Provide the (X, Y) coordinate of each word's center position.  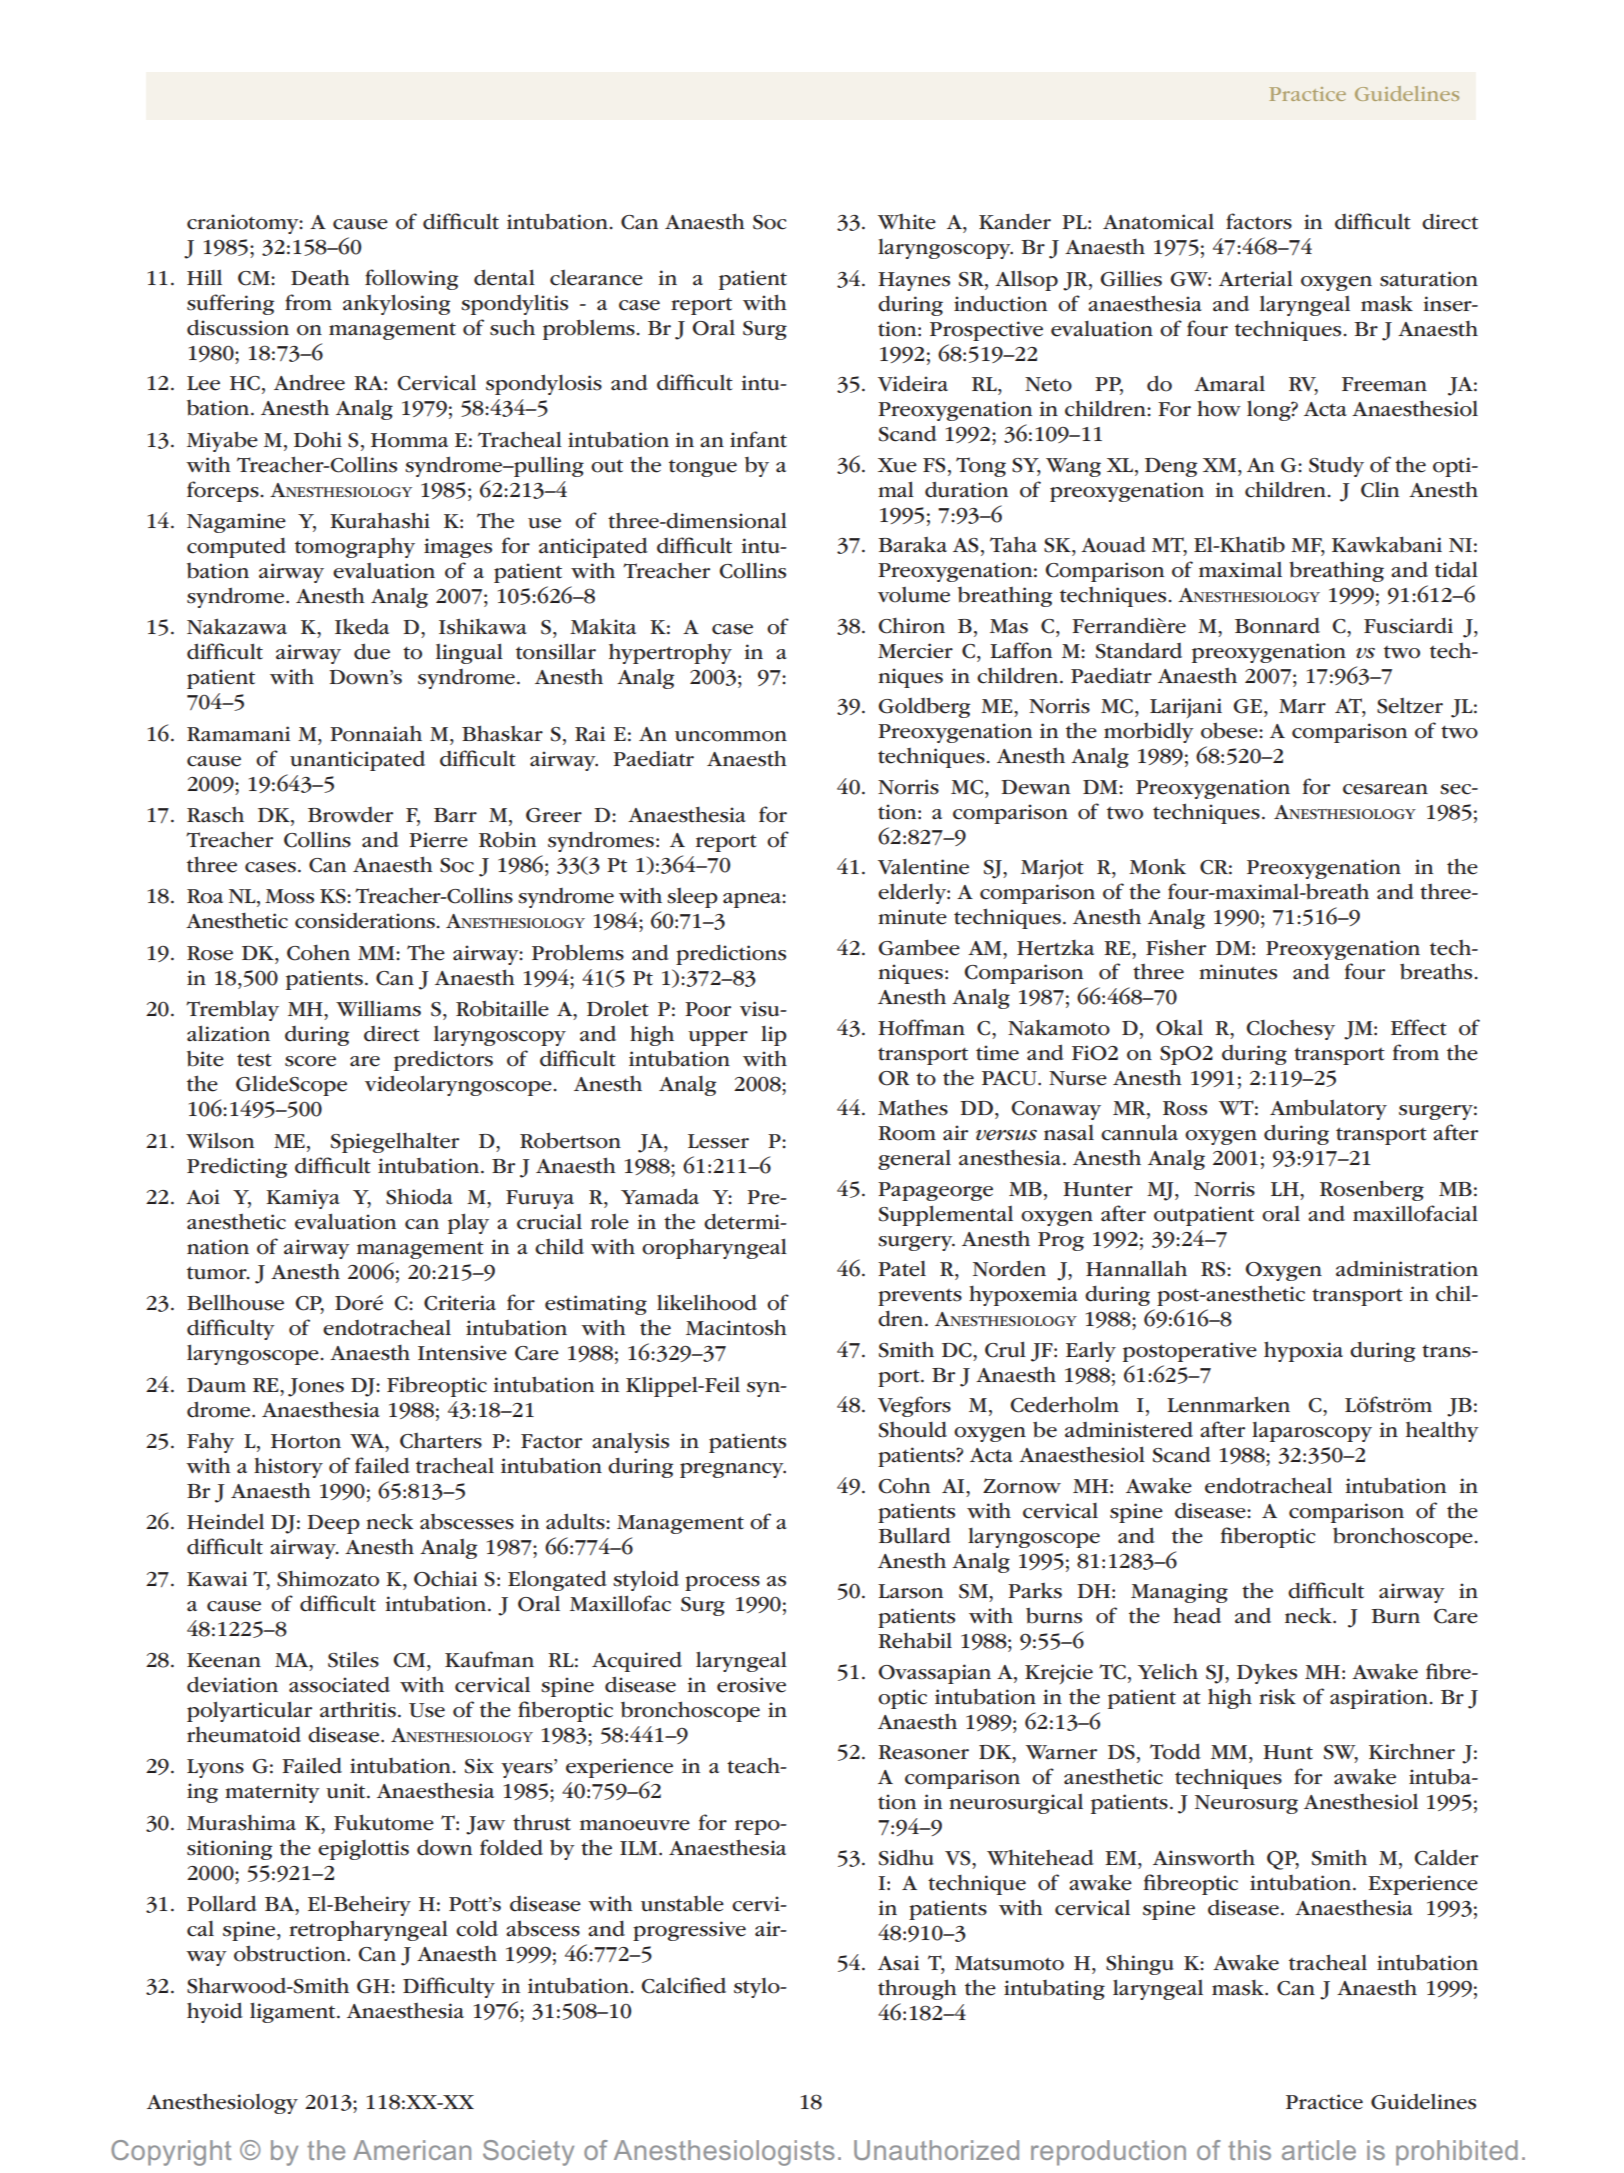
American (412, 2150)
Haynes (914, 281)
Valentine (923, 867)
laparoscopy (1312, 1432)
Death (320, 277)
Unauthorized (936, 2150)
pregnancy (733, 1470)
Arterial (1256, 278)
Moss (289, 896)
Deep (333, 1524)
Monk (1157, 867)
